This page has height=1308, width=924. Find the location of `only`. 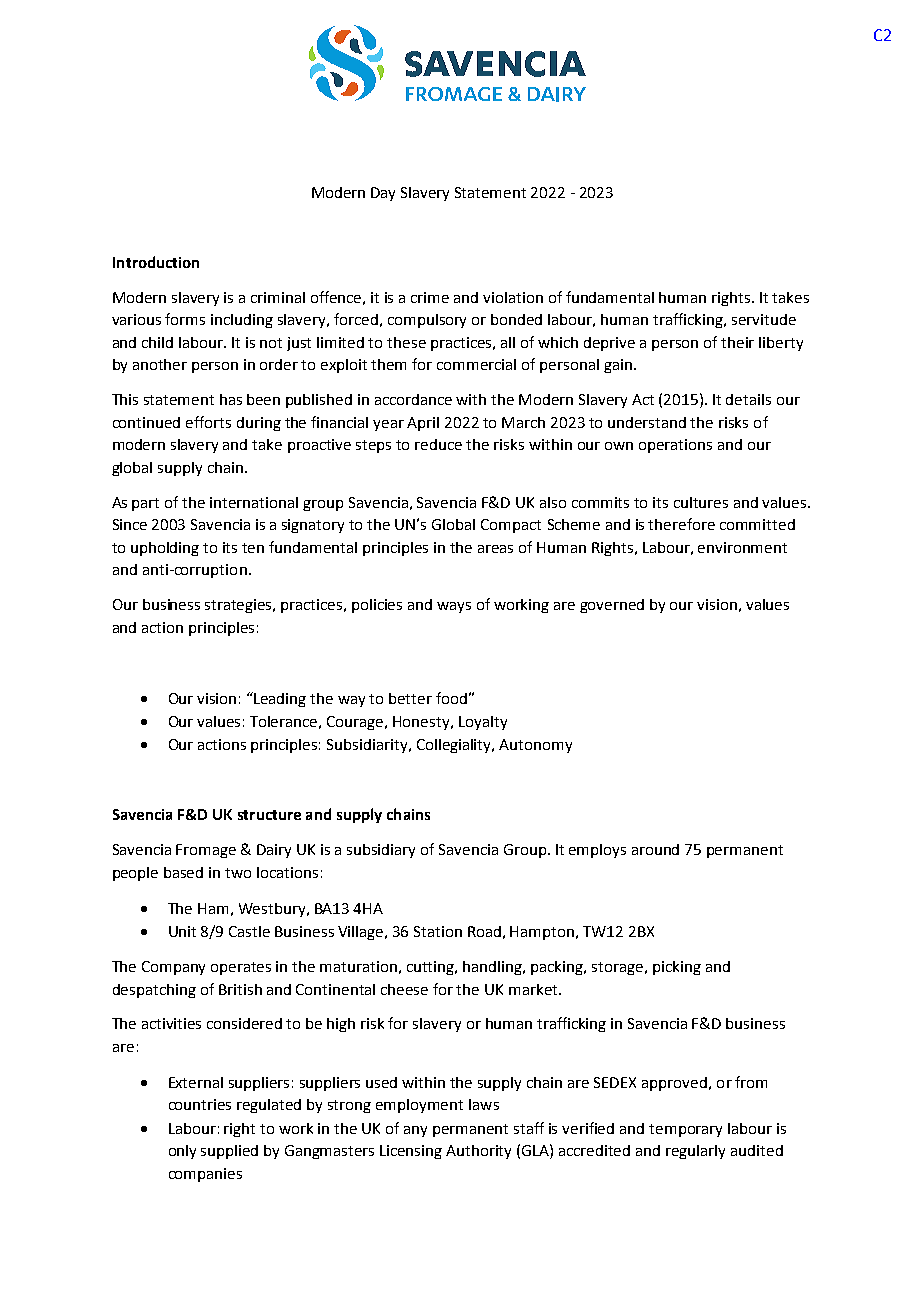

only is located at coordinates (182, 1152).
